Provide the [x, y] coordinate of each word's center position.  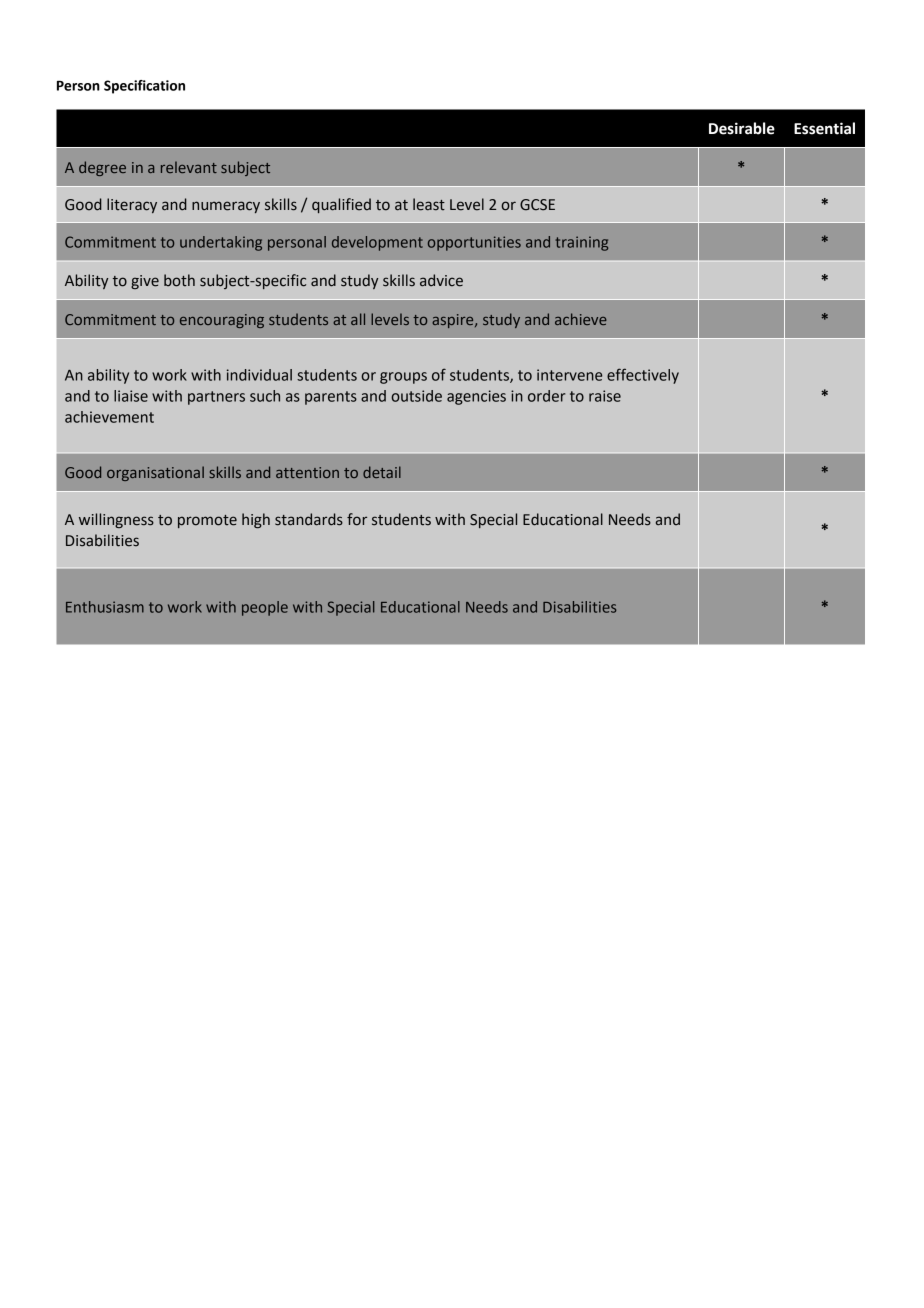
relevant [189, 167]
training [581, 243]
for [357, 519]
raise [605, 396]
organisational [155, 473]
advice [441, 280]
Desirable [742, 128]
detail [382, 472]
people [265, 608]
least [429, 204]
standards [309, 519]
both [179, 280]
